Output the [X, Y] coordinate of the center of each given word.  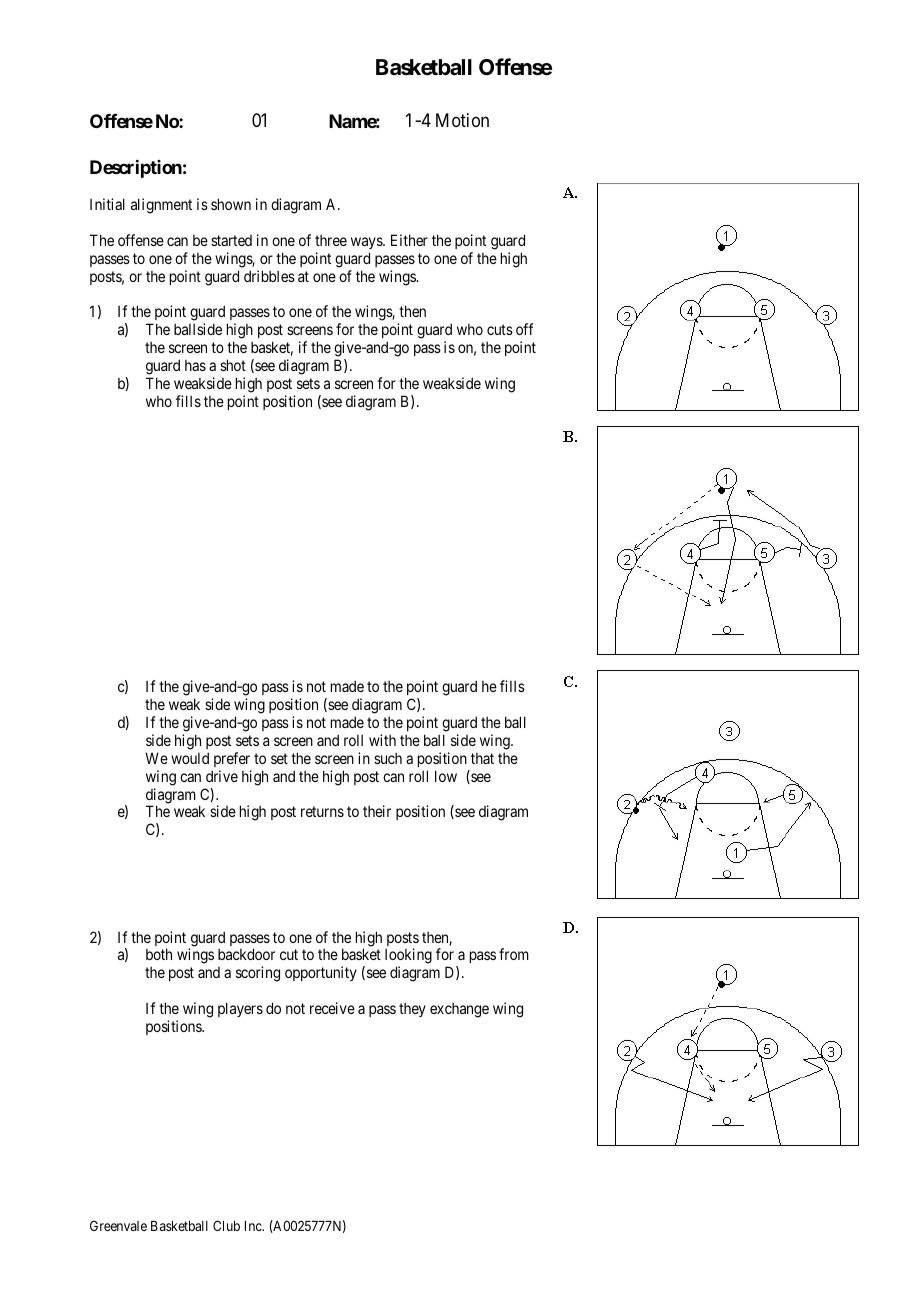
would [190, 758]
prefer [232, 759]
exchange [459, 1010]
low [446, 776]
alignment [161, 206]
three [331, 240]
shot [233, 365]
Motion [462, 120]
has [195, 365]
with [382, 740]
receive [332, 1008]
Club [226, 1225]
